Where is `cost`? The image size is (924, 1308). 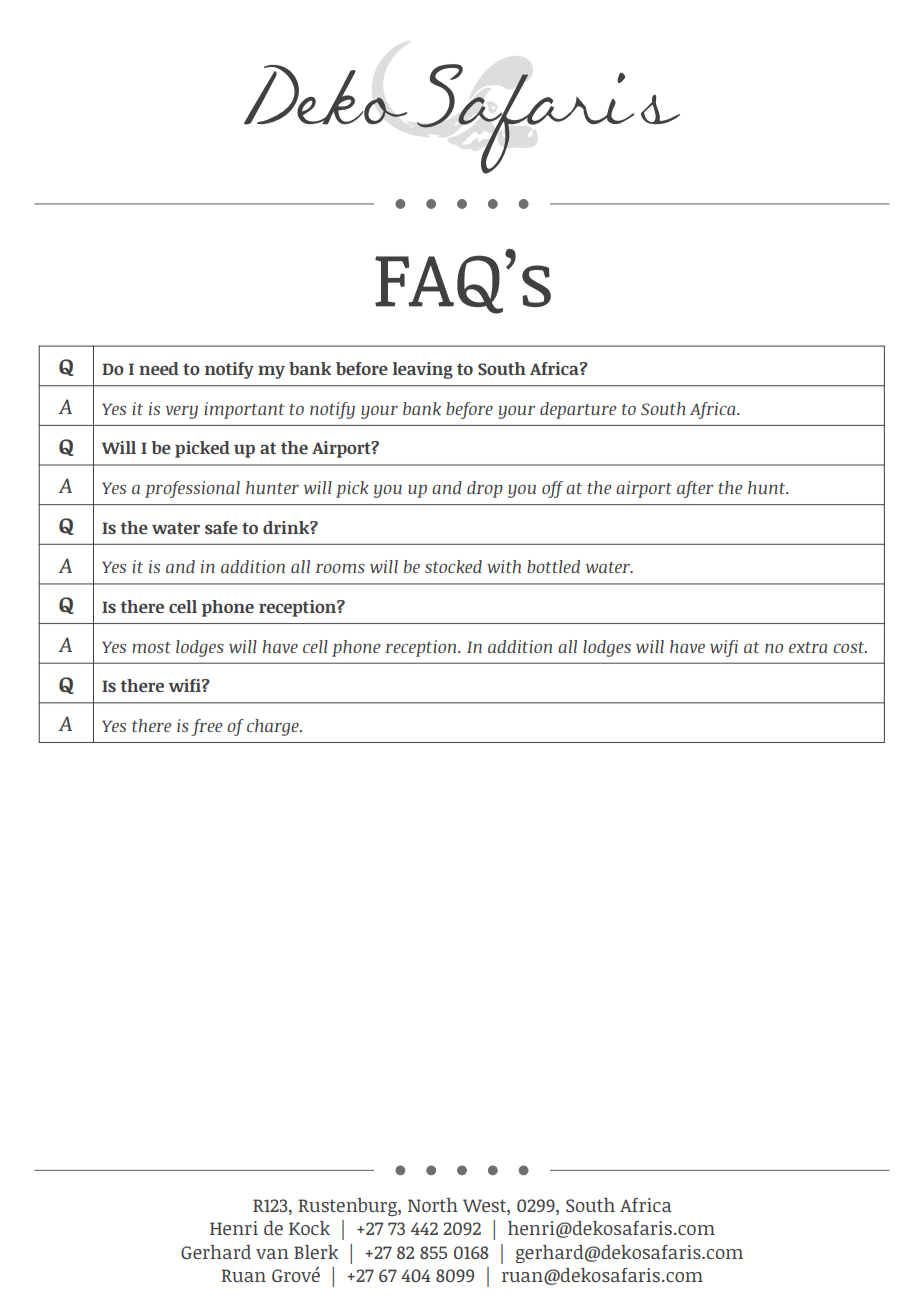 cost is located at coordinates (850, 647).
